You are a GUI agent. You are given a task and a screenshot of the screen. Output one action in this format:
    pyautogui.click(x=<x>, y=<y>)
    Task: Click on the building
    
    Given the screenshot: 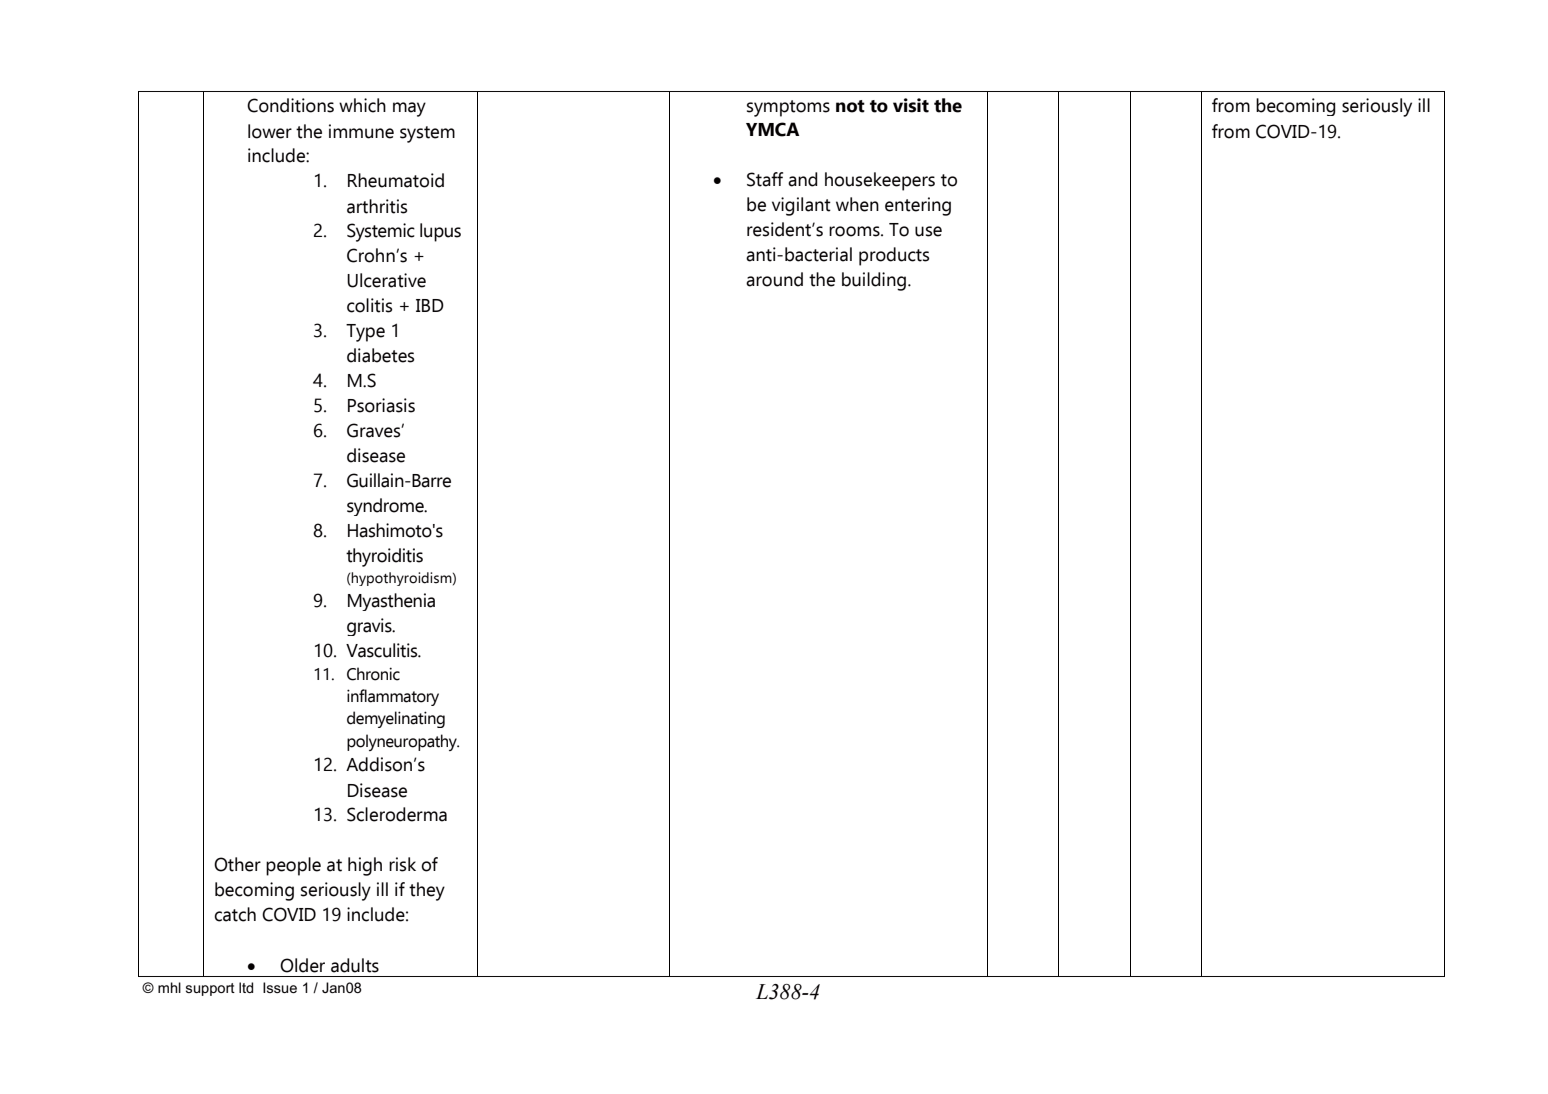 What is the action you would take?
    pyautogui.click(x=874, y=281)
